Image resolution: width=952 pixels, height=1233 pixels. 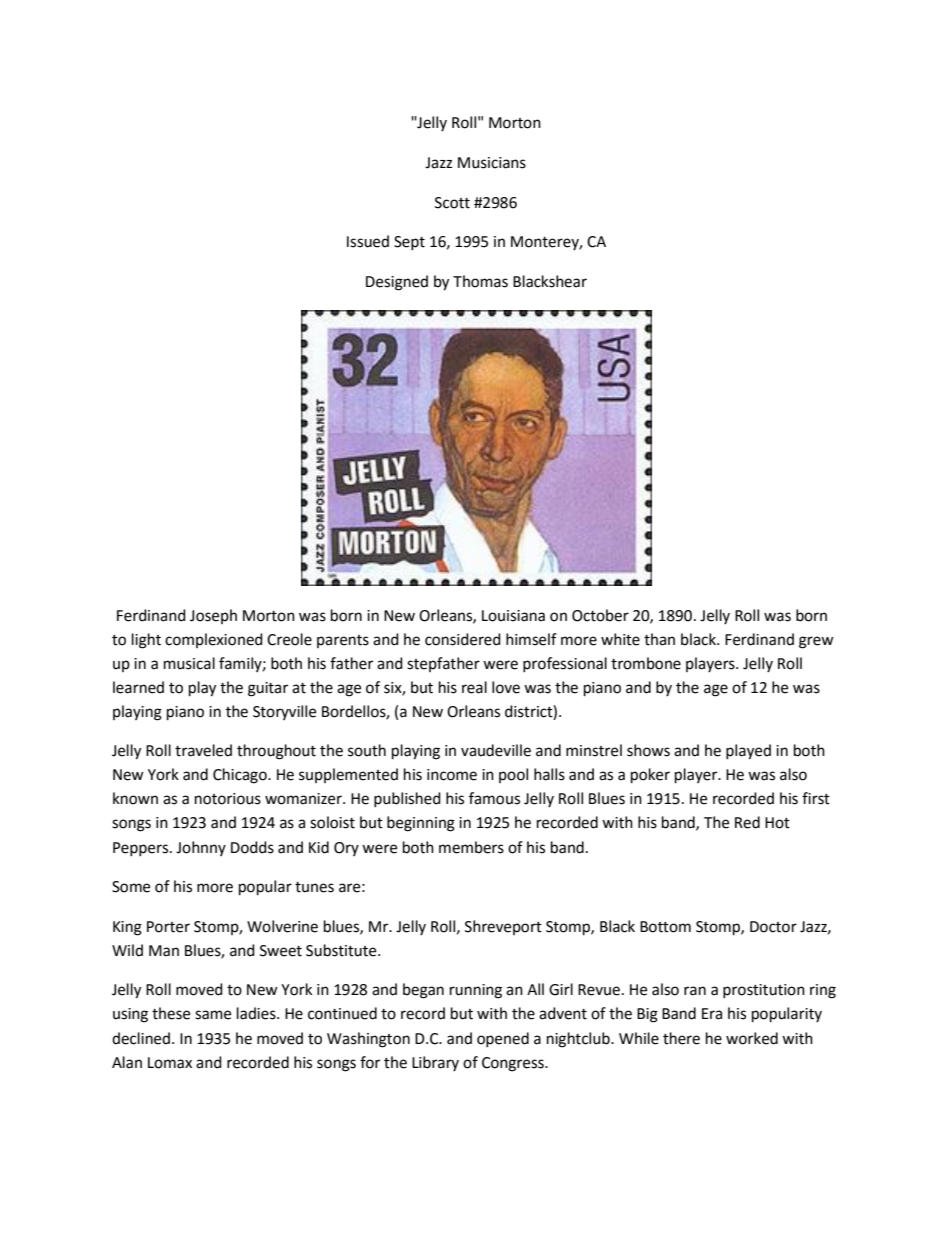 I want to click on Scott, so click(x=452, y=203).
